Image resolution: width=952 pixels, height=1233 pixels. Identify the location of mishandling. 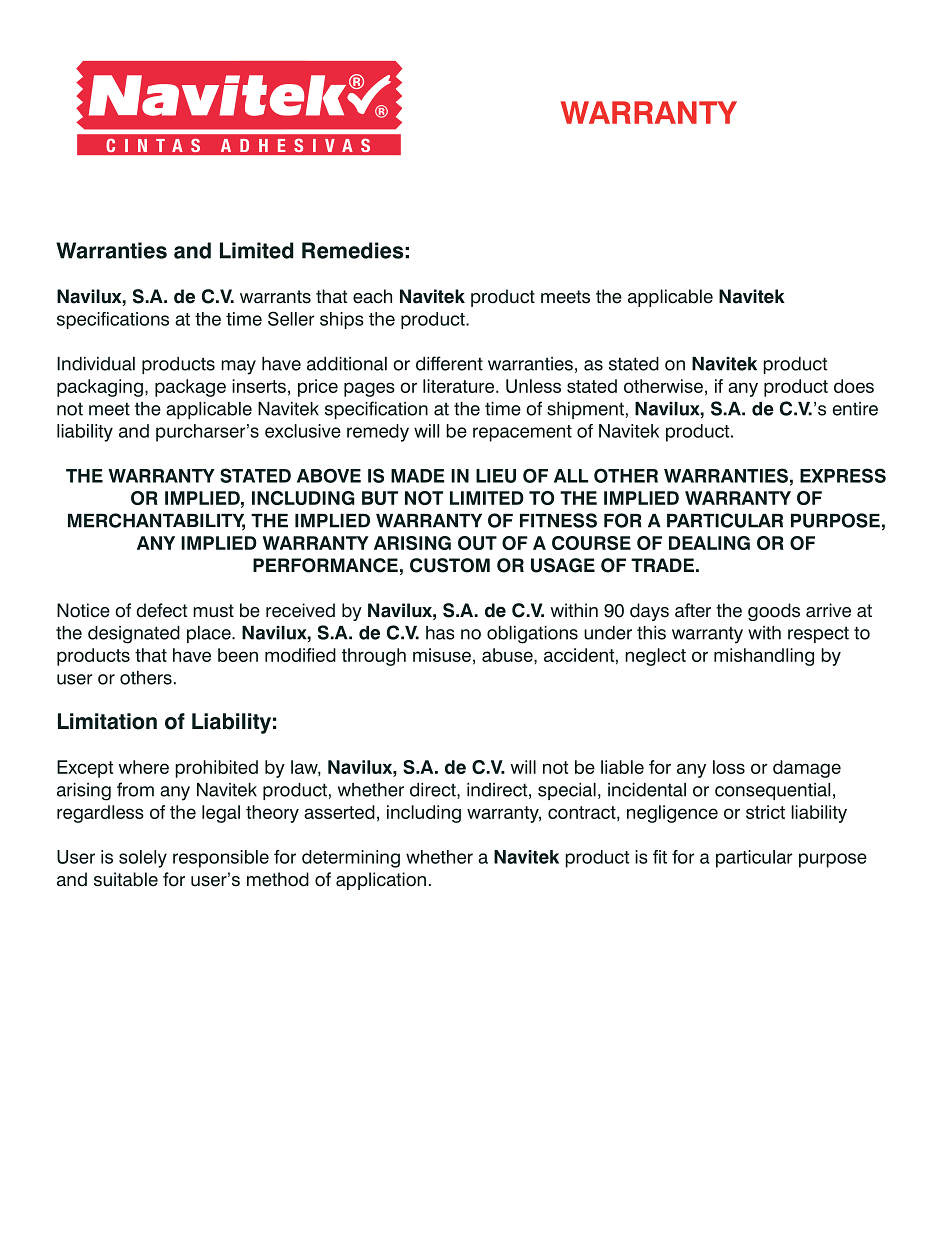
(764, 657).
